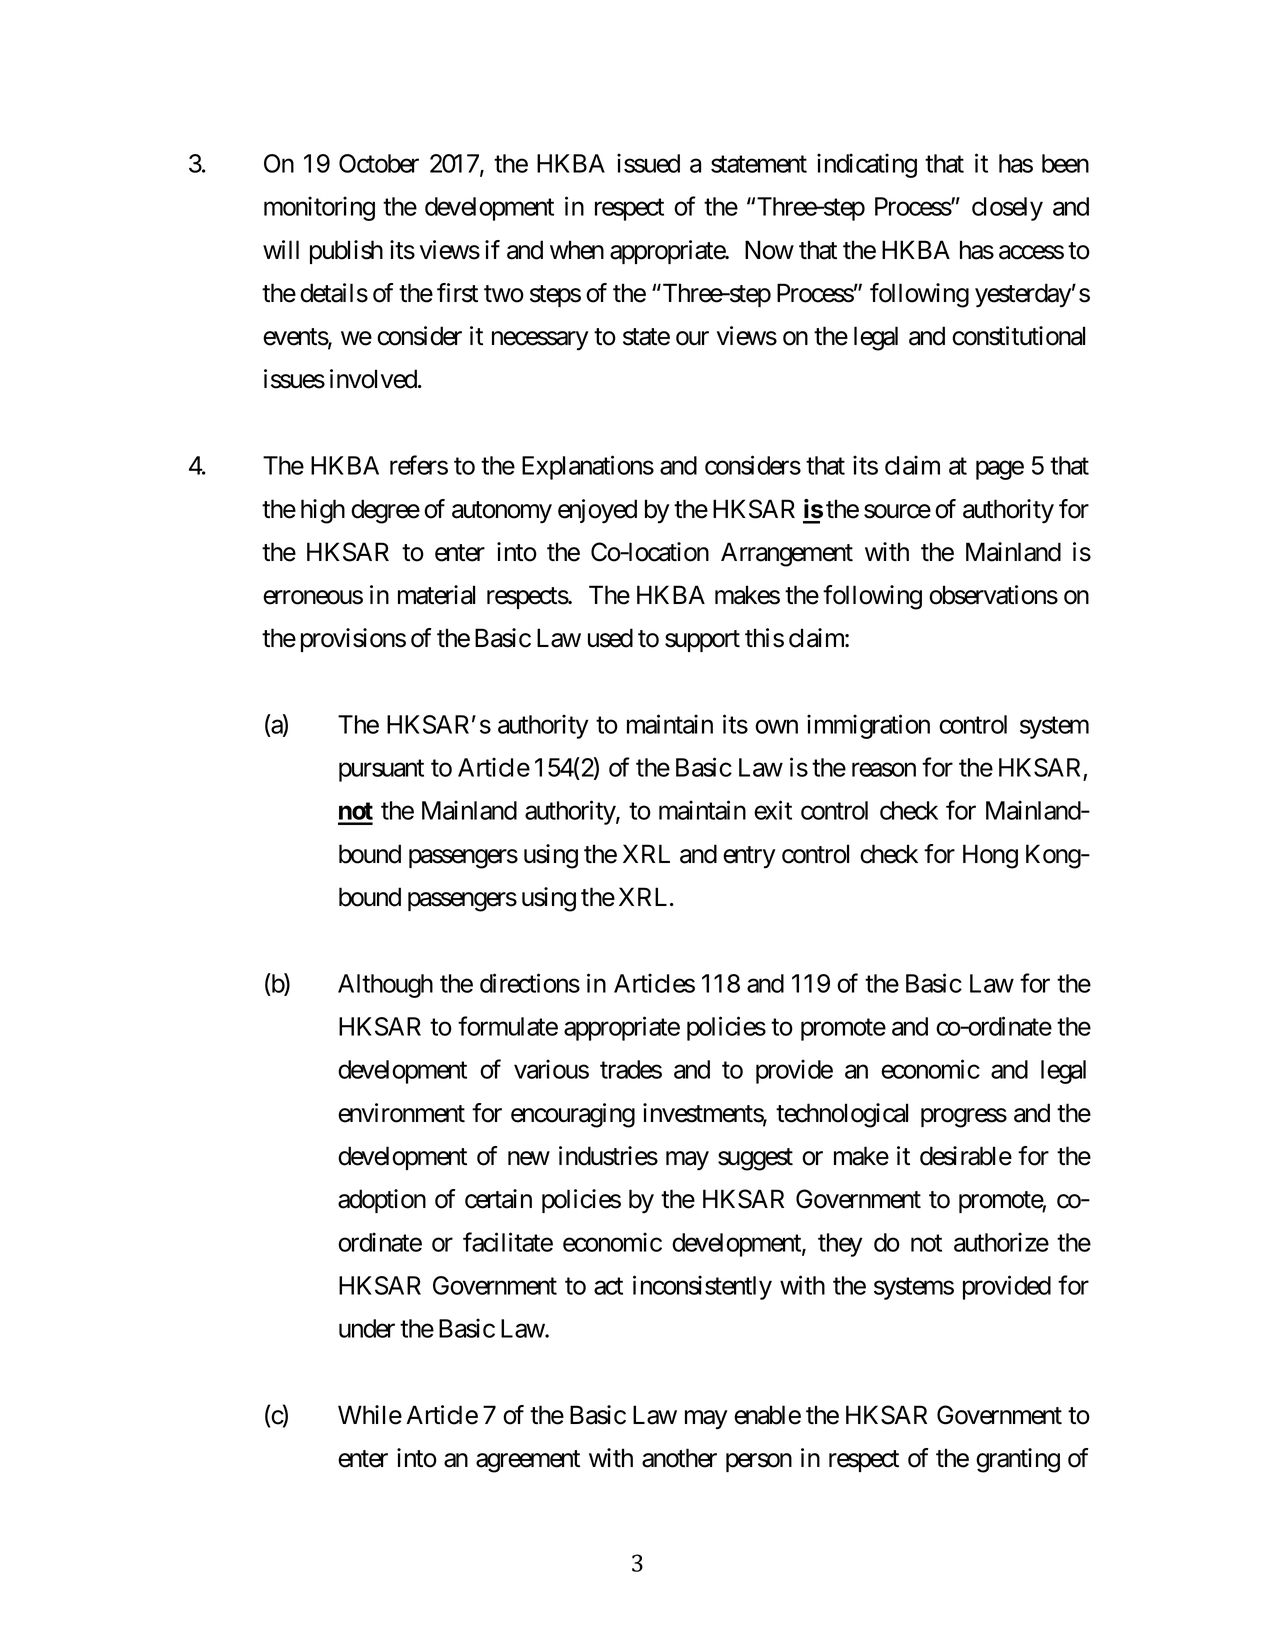 The height and width of the screenshot is (1651, 1276). What do you see at coordinates (401, 1113) in the screenshot?
I see `environment` at bounding box center [401, 1113].
